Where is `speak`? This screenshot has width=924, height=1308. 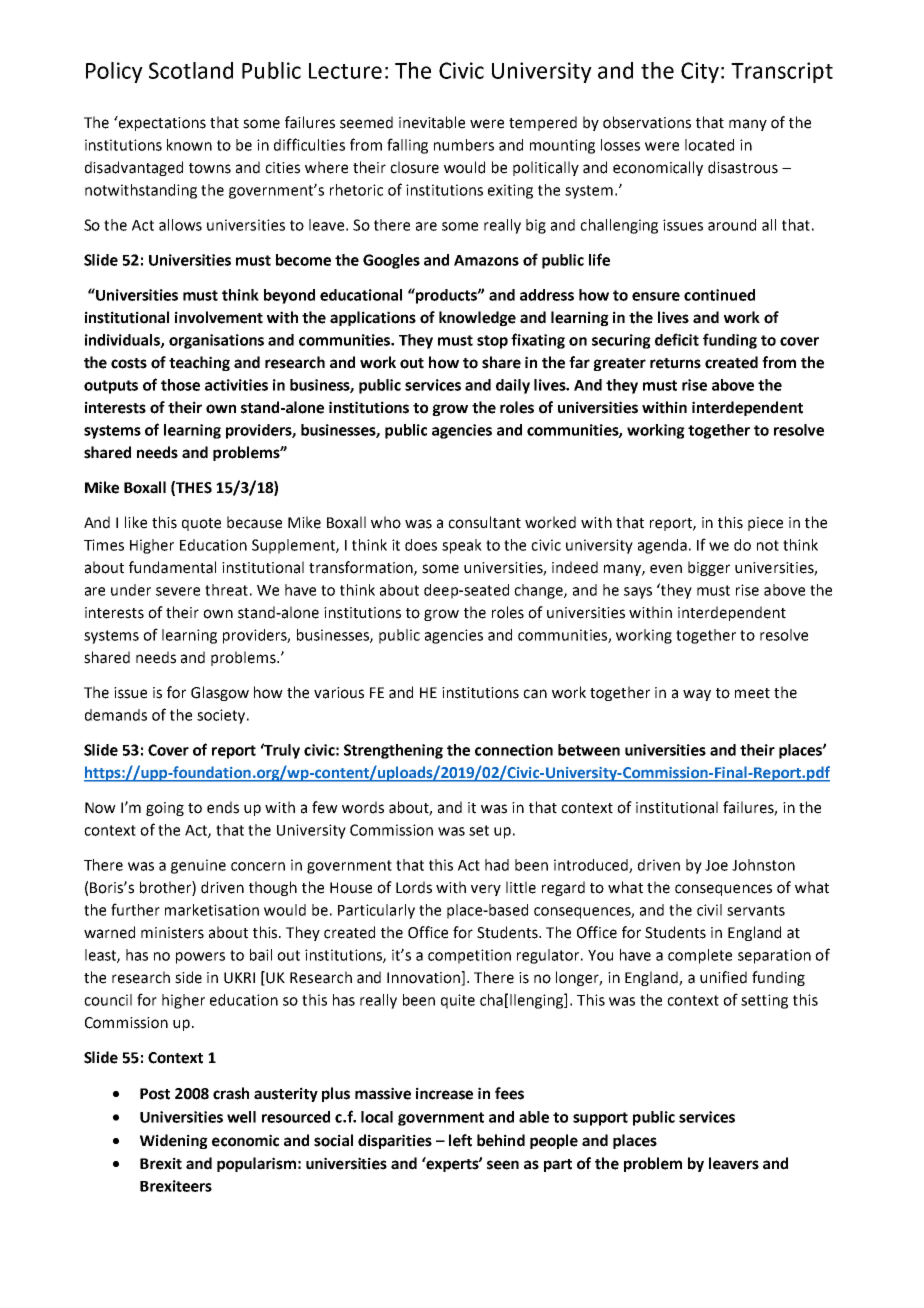 speak is located at coordinates (462, 546).
